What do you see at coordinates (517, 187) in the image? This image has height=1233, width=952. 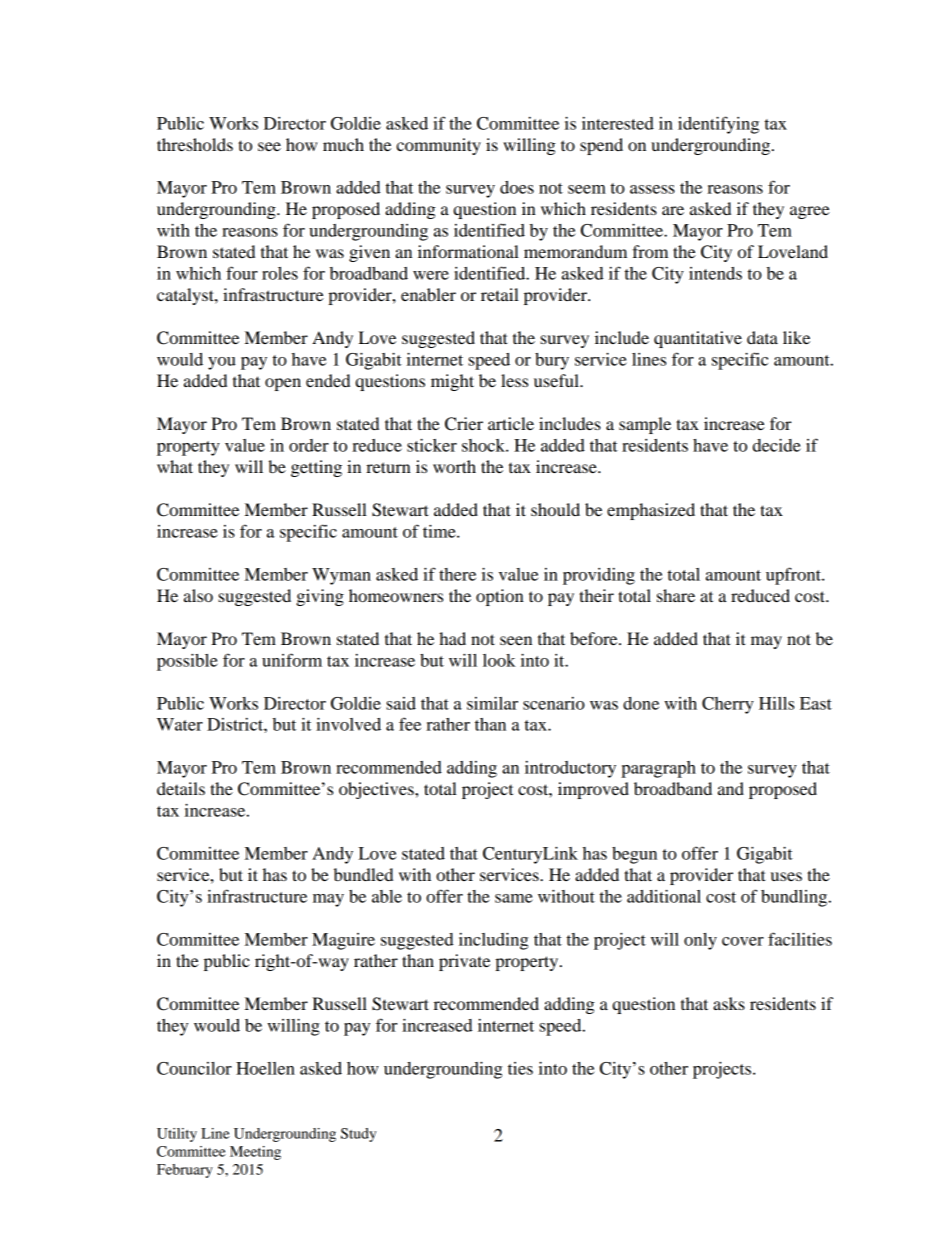 I see `does` at bounding box center [517, 187].
